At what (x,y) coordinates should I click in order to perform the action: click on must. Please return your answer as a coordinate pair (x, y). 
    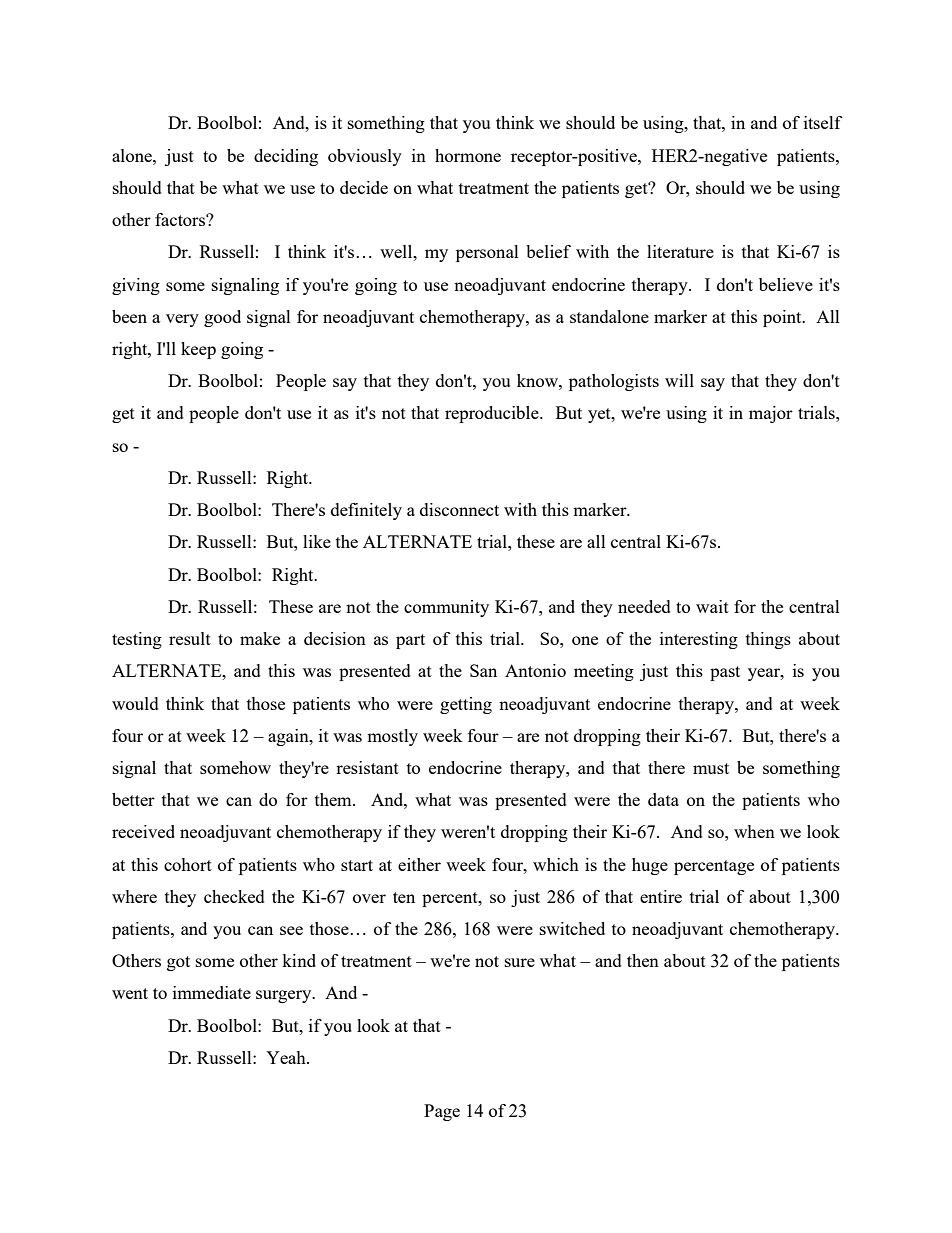
    Looking at the image, I should click on (711, 768).
